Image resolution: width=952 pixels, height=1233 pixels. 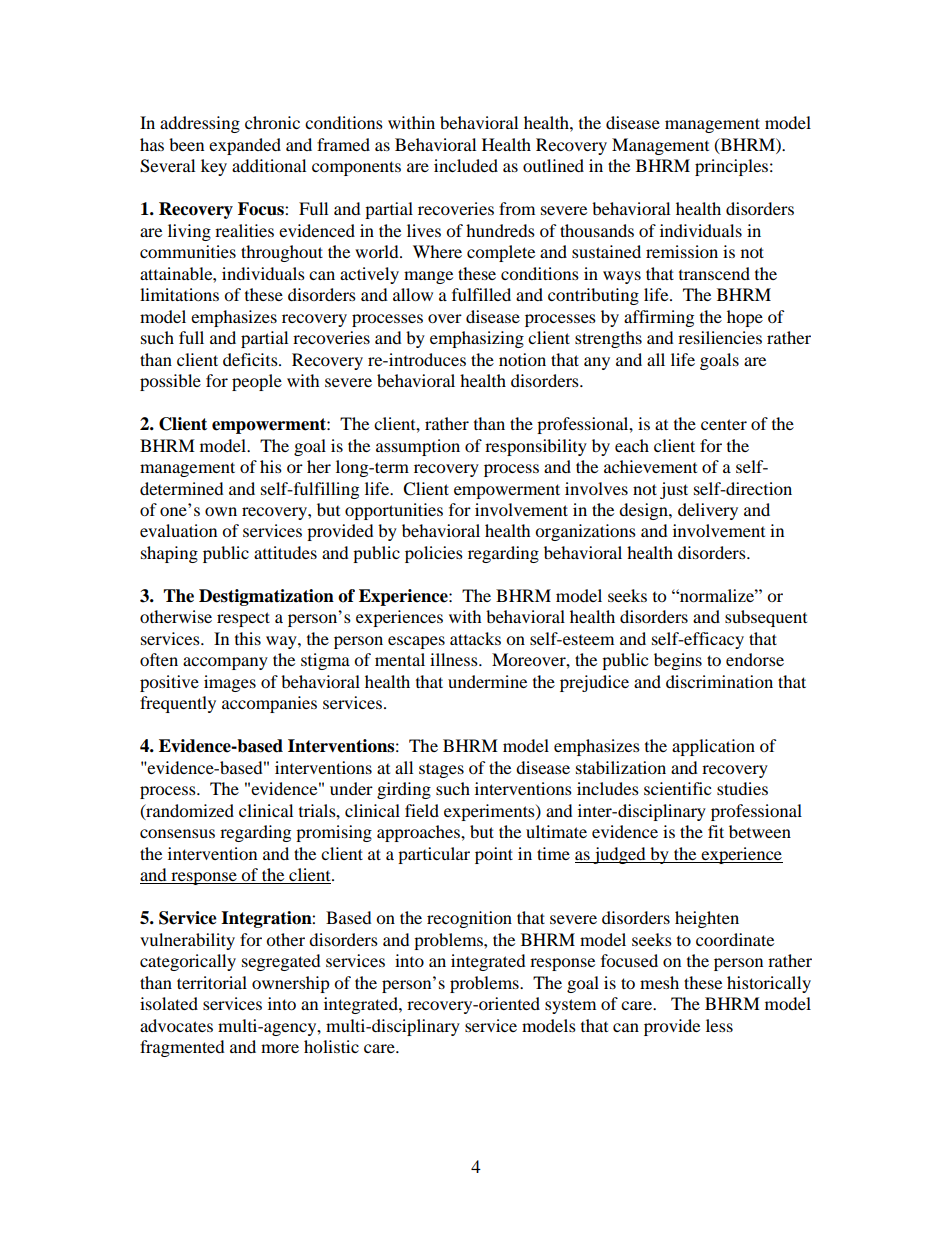 I want to click on center, so click(x=724, y=424).
